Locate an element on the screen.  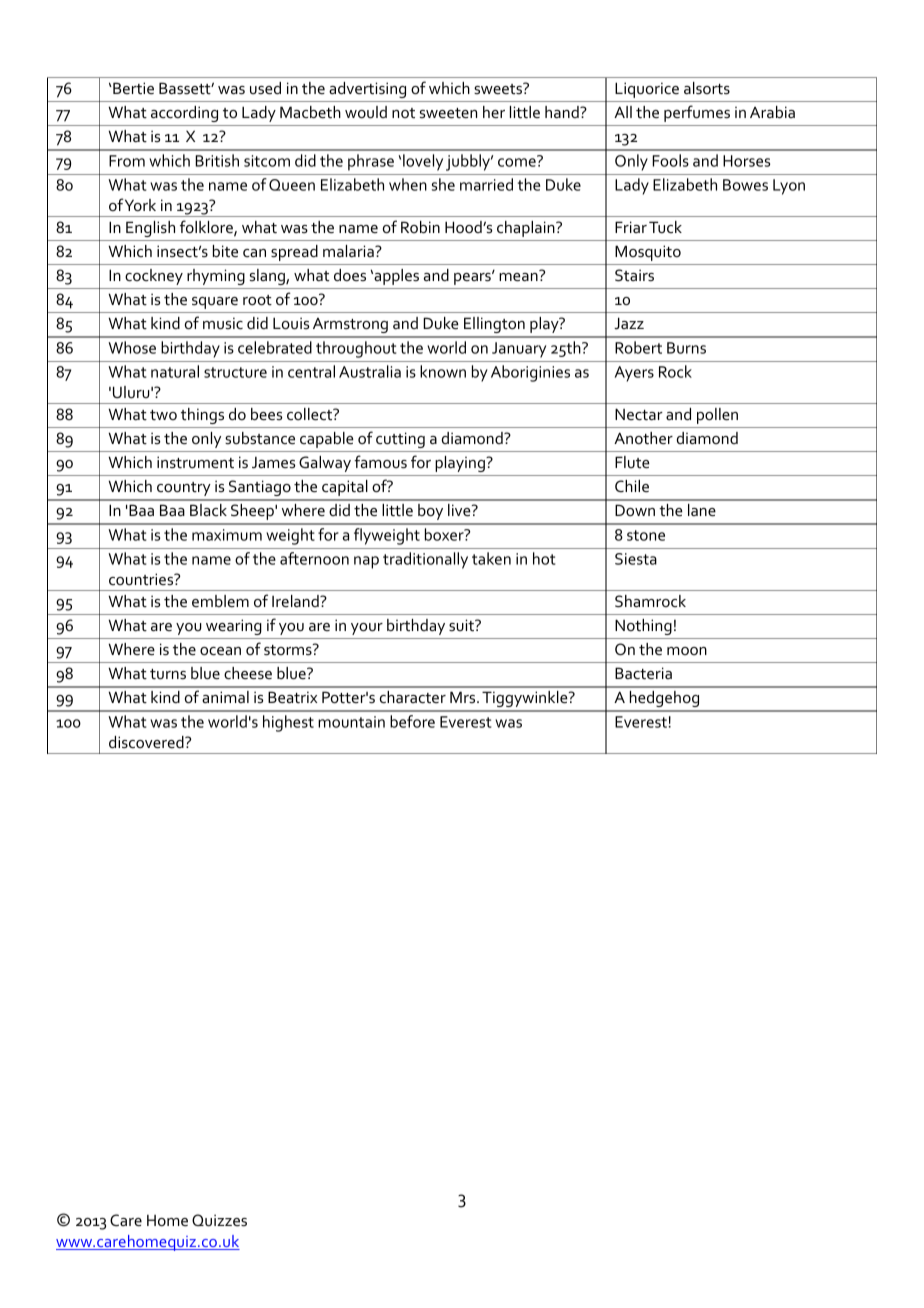
lane is located at coordinates (702, 510).
